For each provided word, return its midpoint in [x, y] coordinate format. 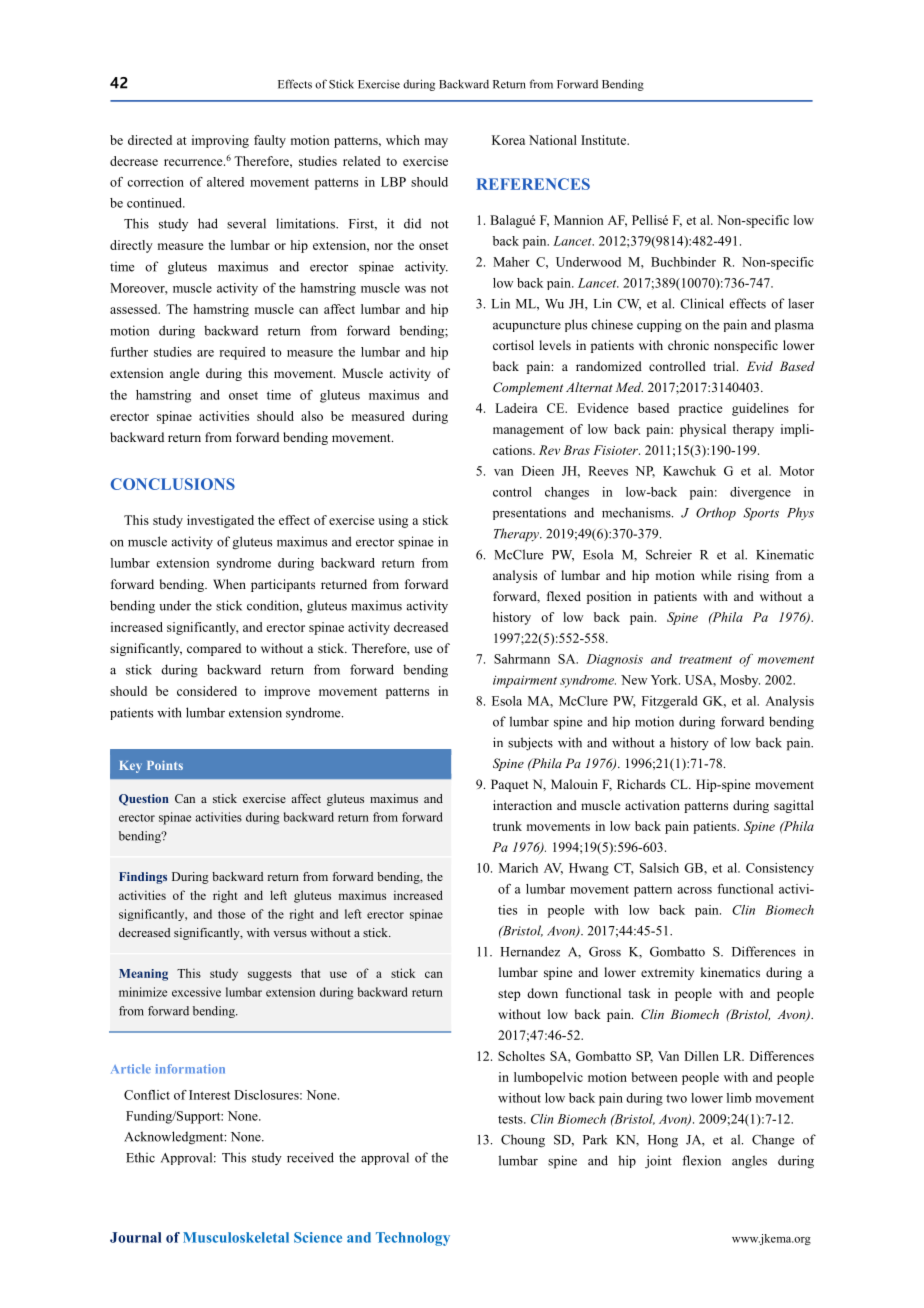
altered [225, 182]
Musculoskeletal [236, 1237]
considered [207, 691]
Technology [413, 1239]
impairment [525, 681]
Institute [605, 140]
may [436, 143]
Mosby [740, 681]
